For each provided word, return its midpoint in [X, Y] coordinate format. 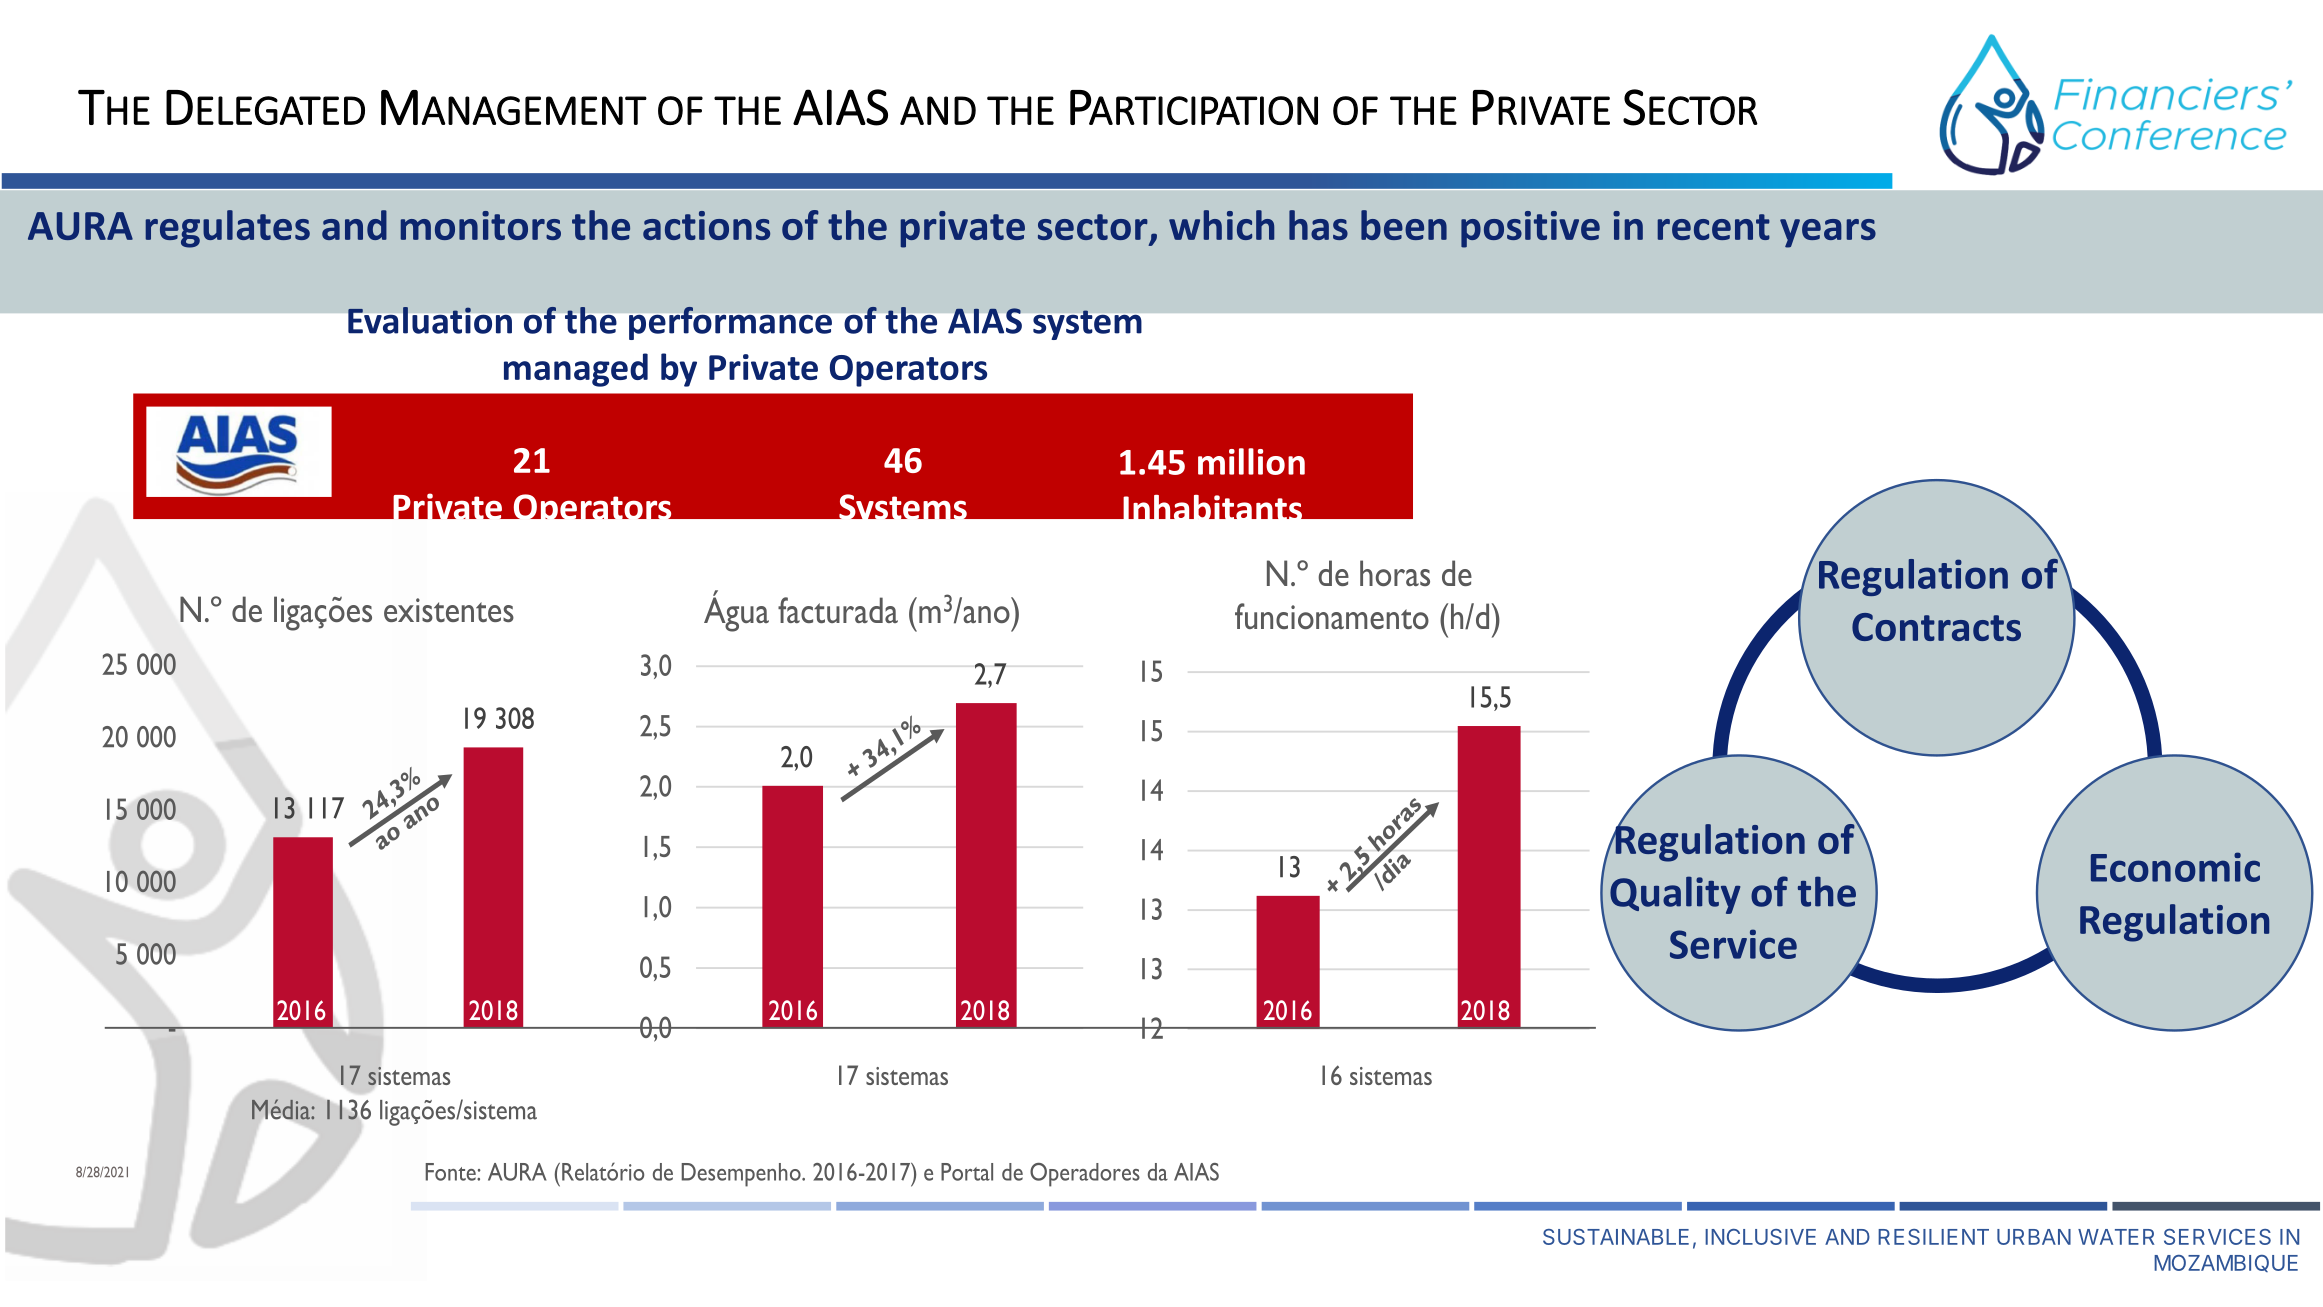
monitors [481, 225]
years [1828, 233]
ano [986, 614]
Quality [1675, 895]
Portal [967, 1172]
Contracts [1936, 627]
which [1221, 225]
